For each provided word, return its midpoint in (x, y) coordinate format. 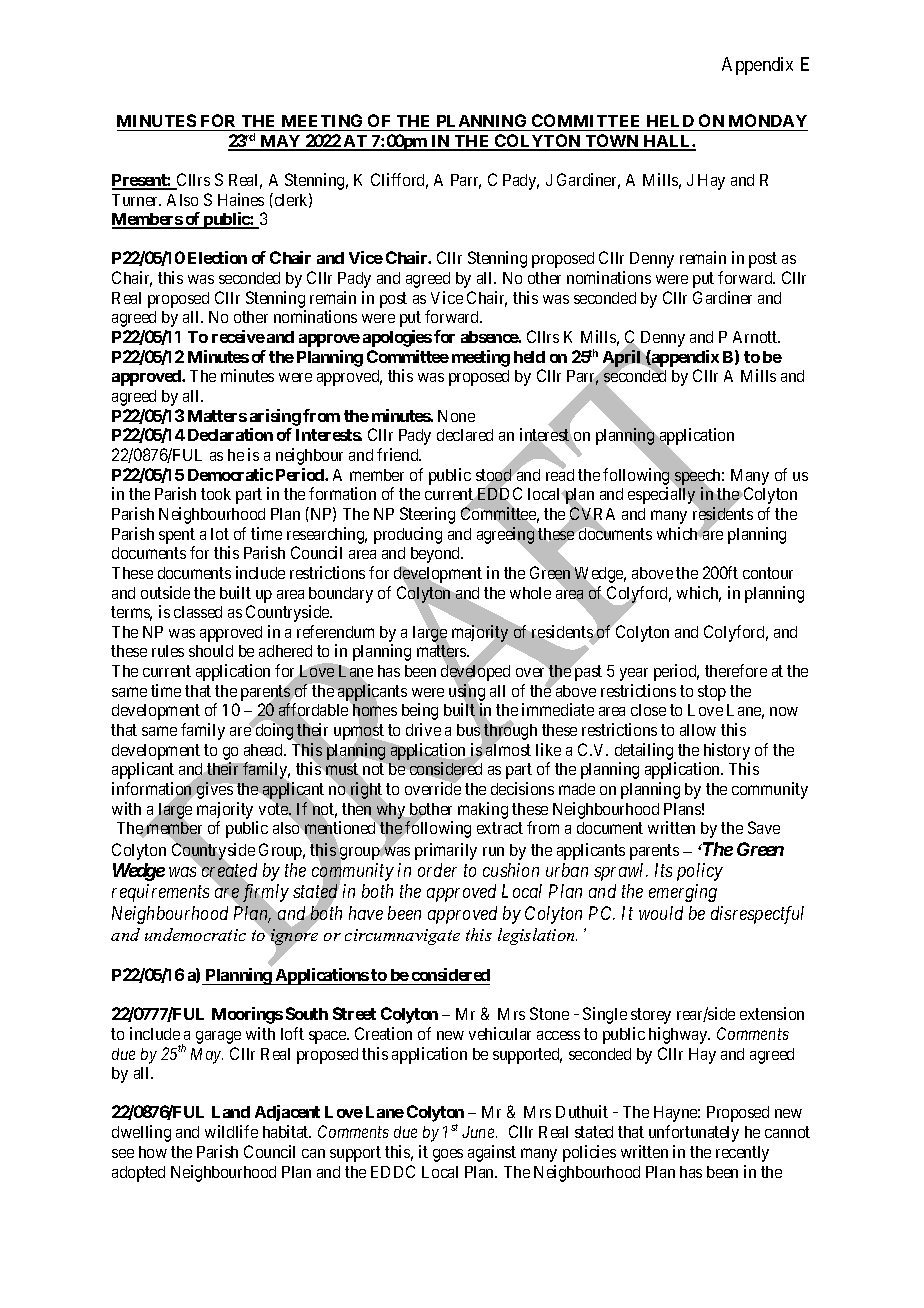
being (420, 711)
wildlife (231, 1131)
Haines (241, 199)
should (211, 651)
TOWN (612, 142)
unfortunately (694, 1133)
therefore (736, 670)
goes (448, 1155)
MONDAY (768, 120)
